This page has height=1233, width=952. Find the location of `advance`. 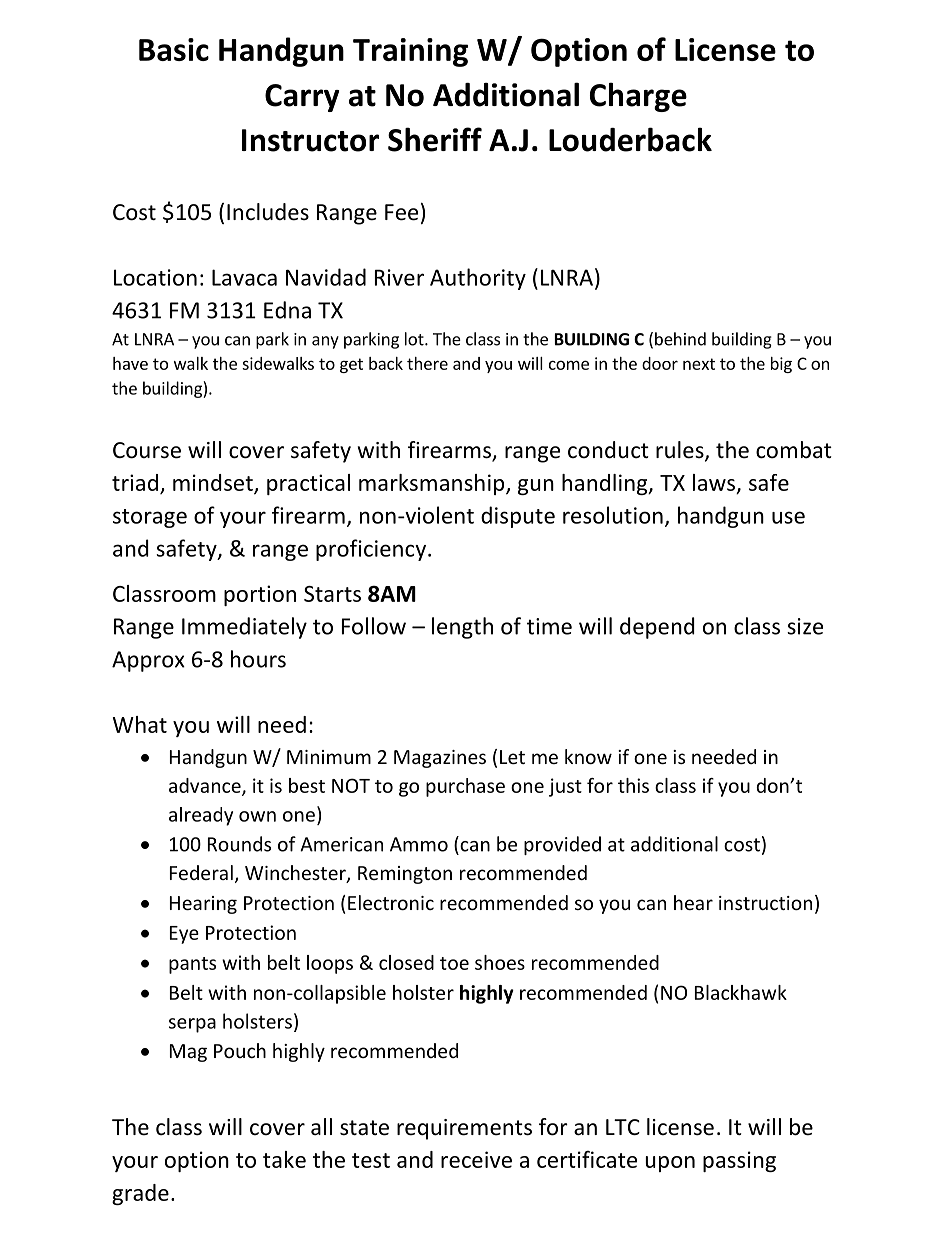

advance is located at coordinates (206, 786).
